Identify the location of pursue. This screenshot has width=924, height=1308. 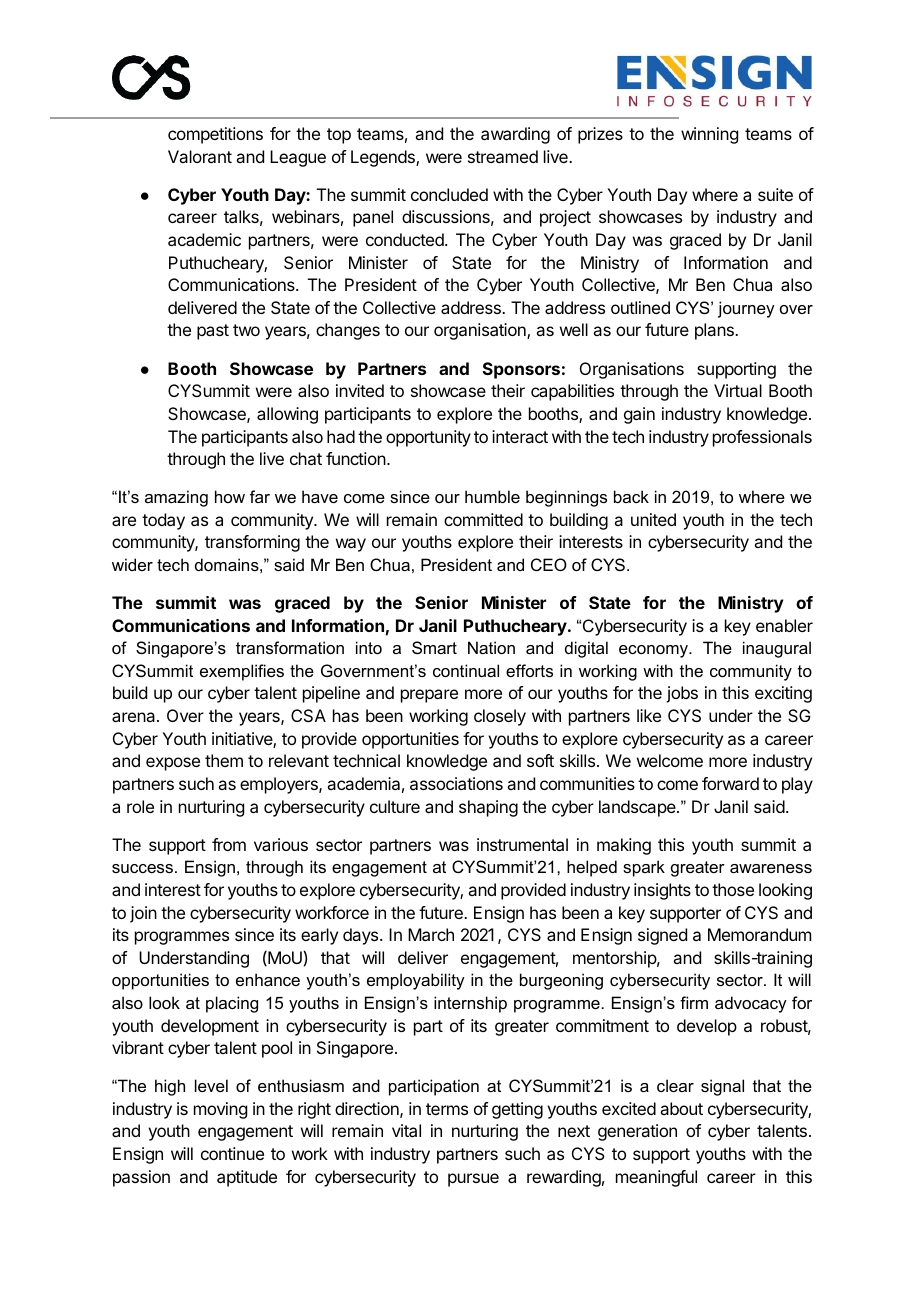
(473, 1180).
